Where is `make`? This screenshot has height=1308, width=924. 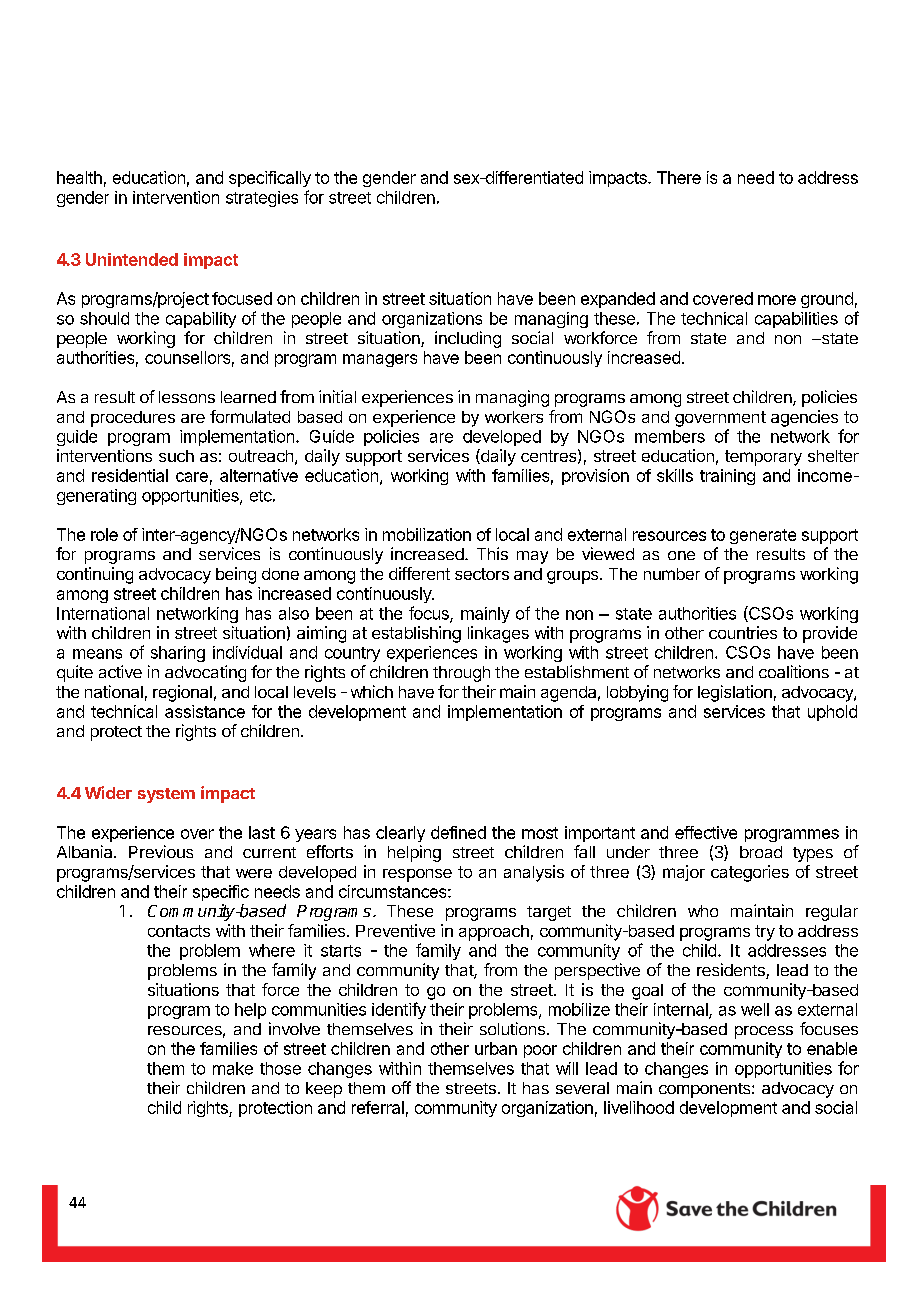 make is located at coordinates (233, 1068).
